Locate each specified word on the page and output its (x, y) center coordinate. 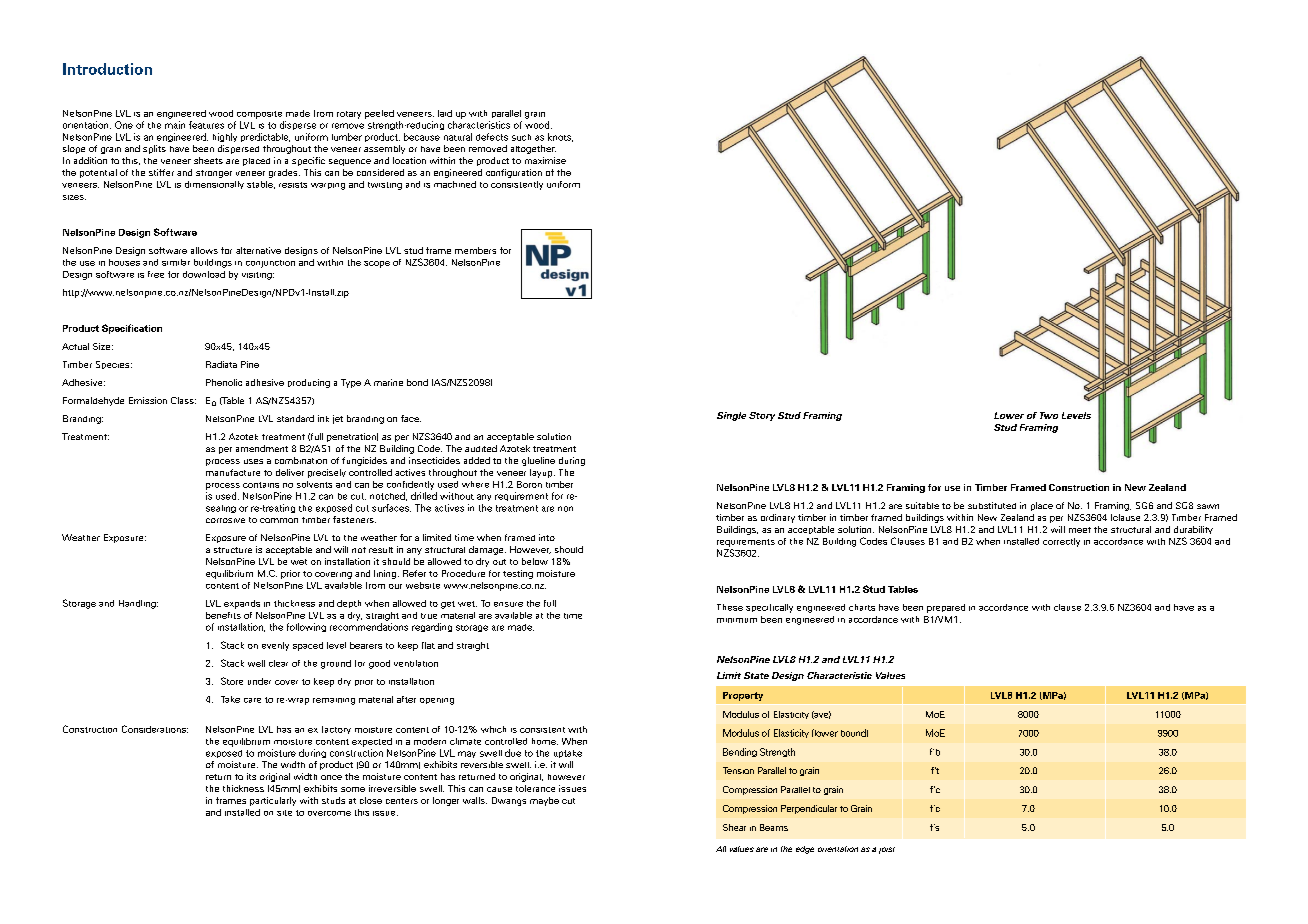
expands (242, 604)
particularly (273, 801)
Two (1049, 415)
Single (731, 416)
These (730, 607)
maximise (545, 160)
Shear (734, 827)
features (206, 125)
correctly (1061, 542)
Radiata (221, 364)
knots (560, 137)
